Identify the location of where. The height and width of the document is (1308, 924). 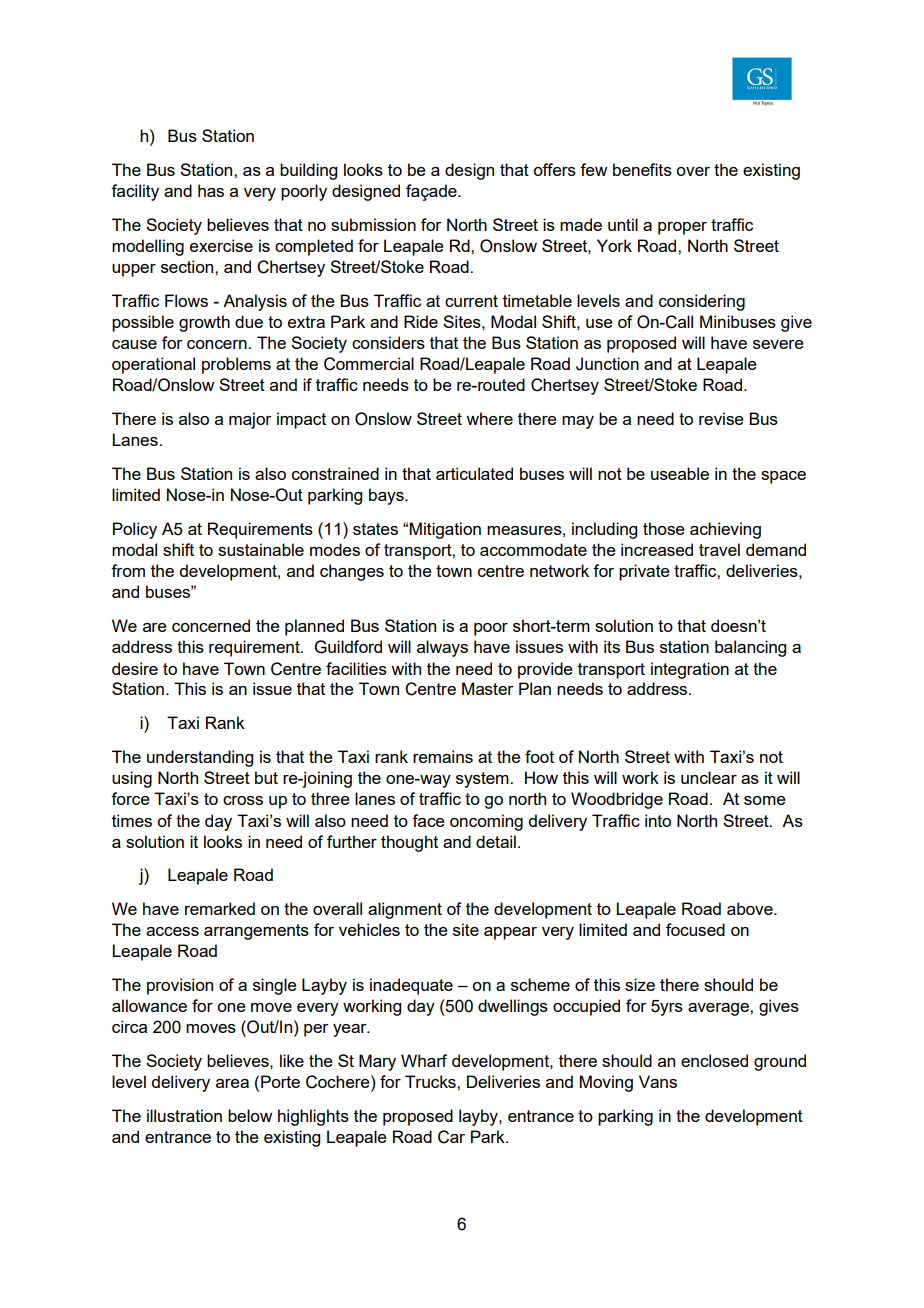
(489, 418).
